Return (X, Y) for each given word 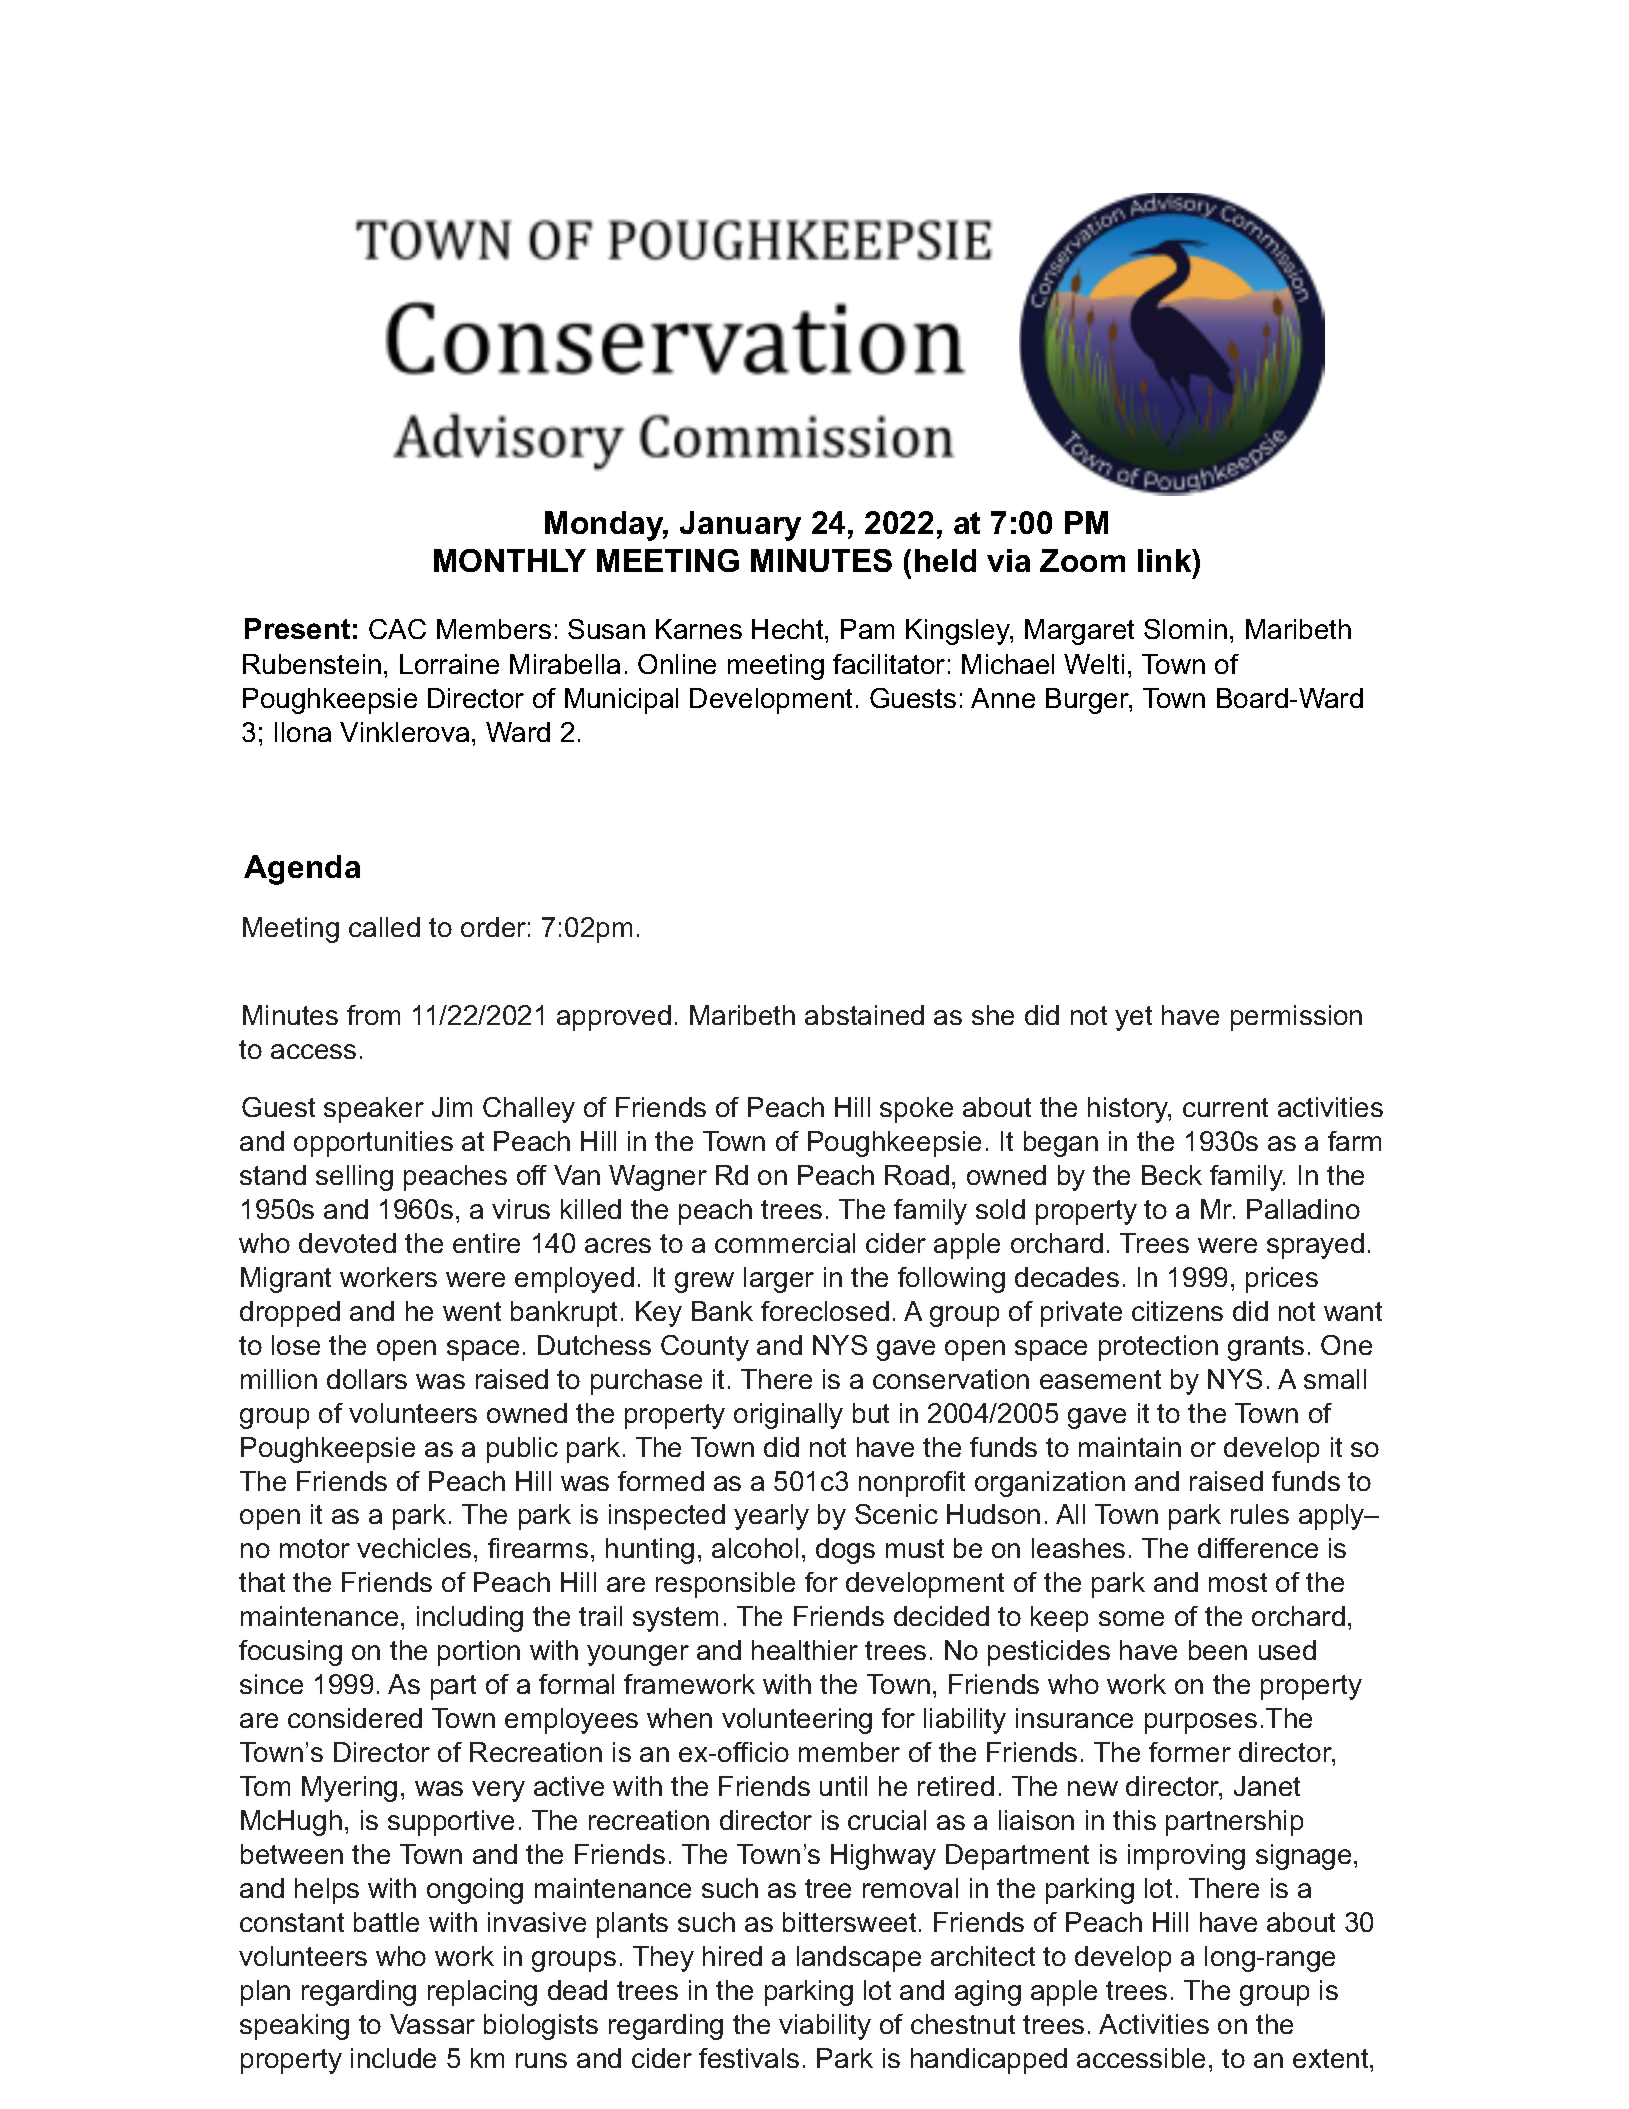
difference (1258, 1548)
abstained (864, 1015)
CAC (397, 629)
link (1165, 560)
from (373, 1015)
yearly (771, 1517)
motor (315, 1548)
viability (825, 2027)
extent (1332, 2058)
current (1225, 1107)
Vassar (432, 2024)
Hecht (789, 629)
